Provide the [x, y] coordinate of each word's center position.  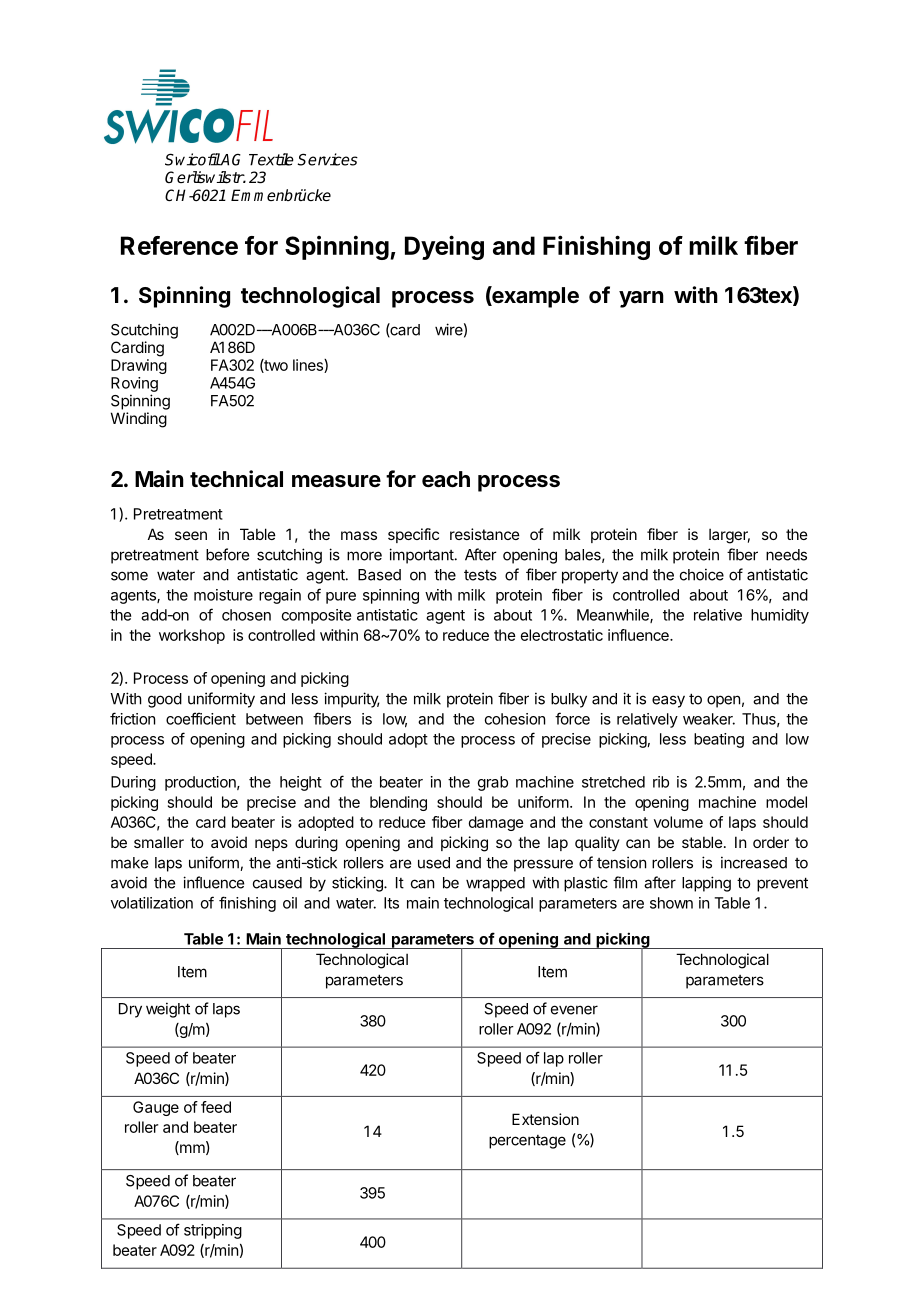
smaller [159, 842]
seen [191, 535]
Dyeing [444, 247]
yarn [641, 299]
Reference [179, 245]
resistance [485, 534]
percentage [527, 1142]
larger [729, 536]
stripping [213, 1231]
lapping [706, 884]
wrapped [495, 884]
